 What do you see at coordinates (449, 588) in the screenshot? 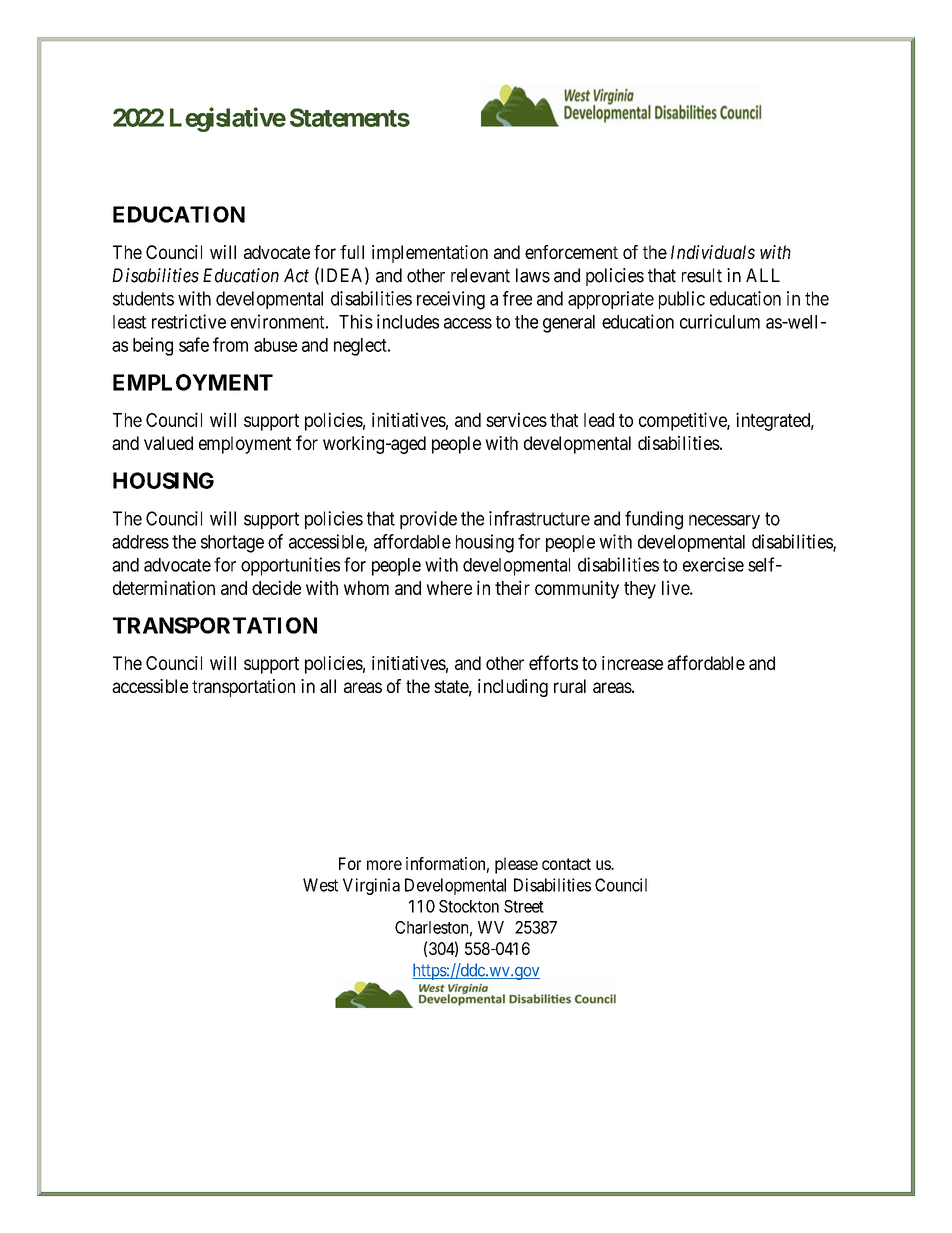
I see `where` at bounding box center [449, 588].
